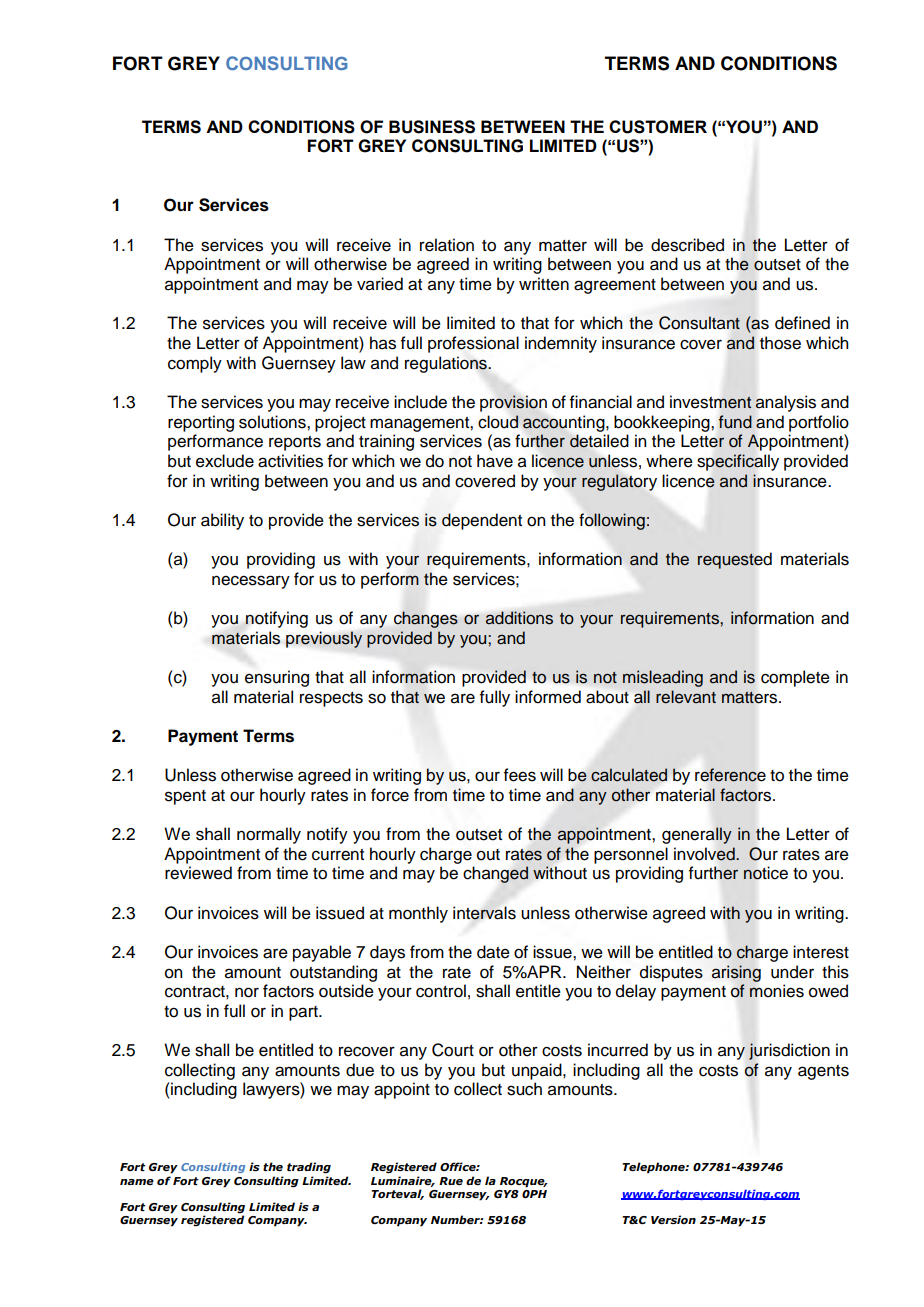  What do you see at coordinates (137, 1182) in the page?
I see `name` at bounding box center [137, 1182].
